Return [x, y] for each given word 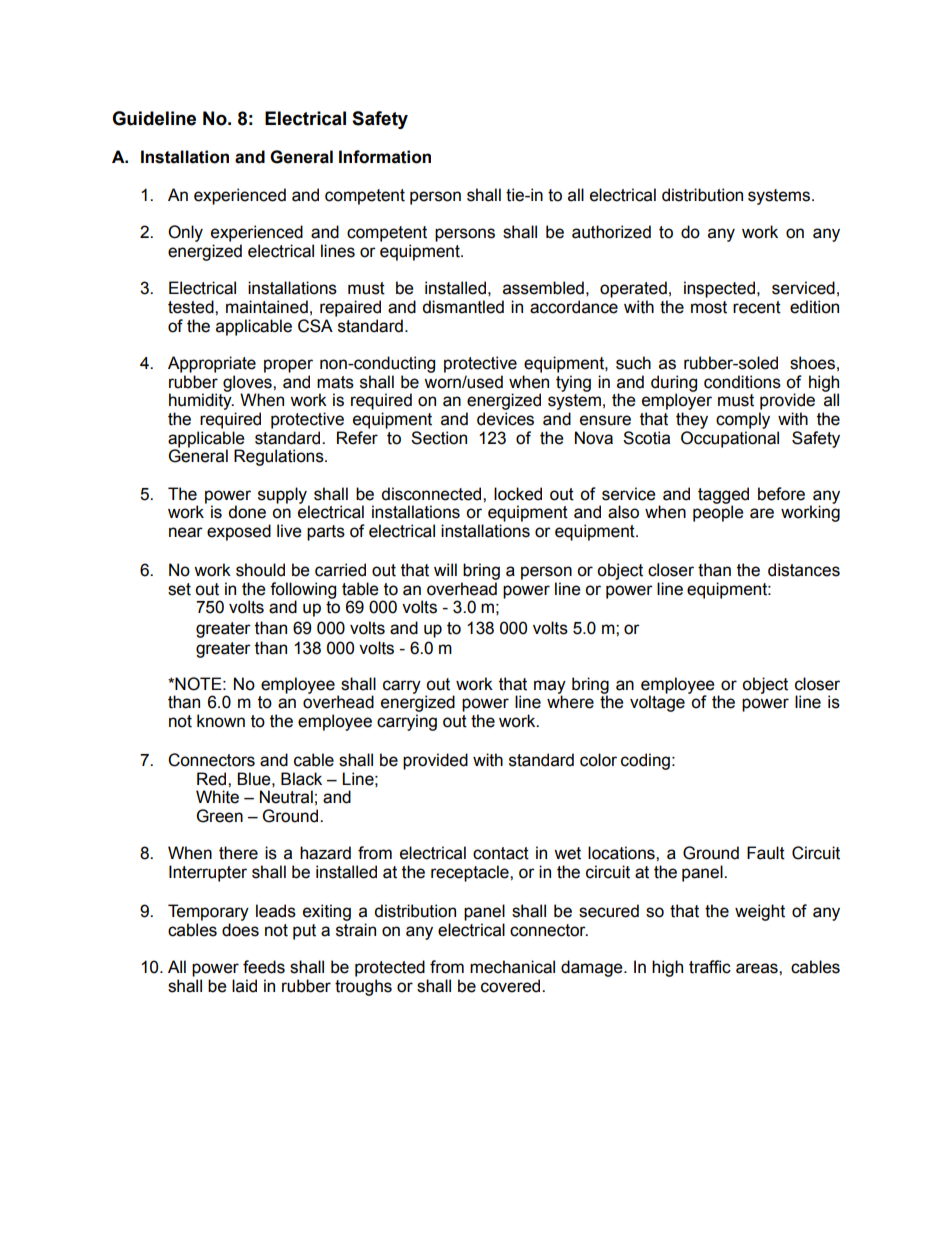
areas [758, 968]
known [221, 721]
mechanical [512, 967]
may [550, 688]
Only [185, 233]
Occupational [730, 439]
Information [385, 157]
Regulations [280, 457]
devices [505, 419]
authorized [611, 232]
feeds [264, 967]
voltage [657, 703]
